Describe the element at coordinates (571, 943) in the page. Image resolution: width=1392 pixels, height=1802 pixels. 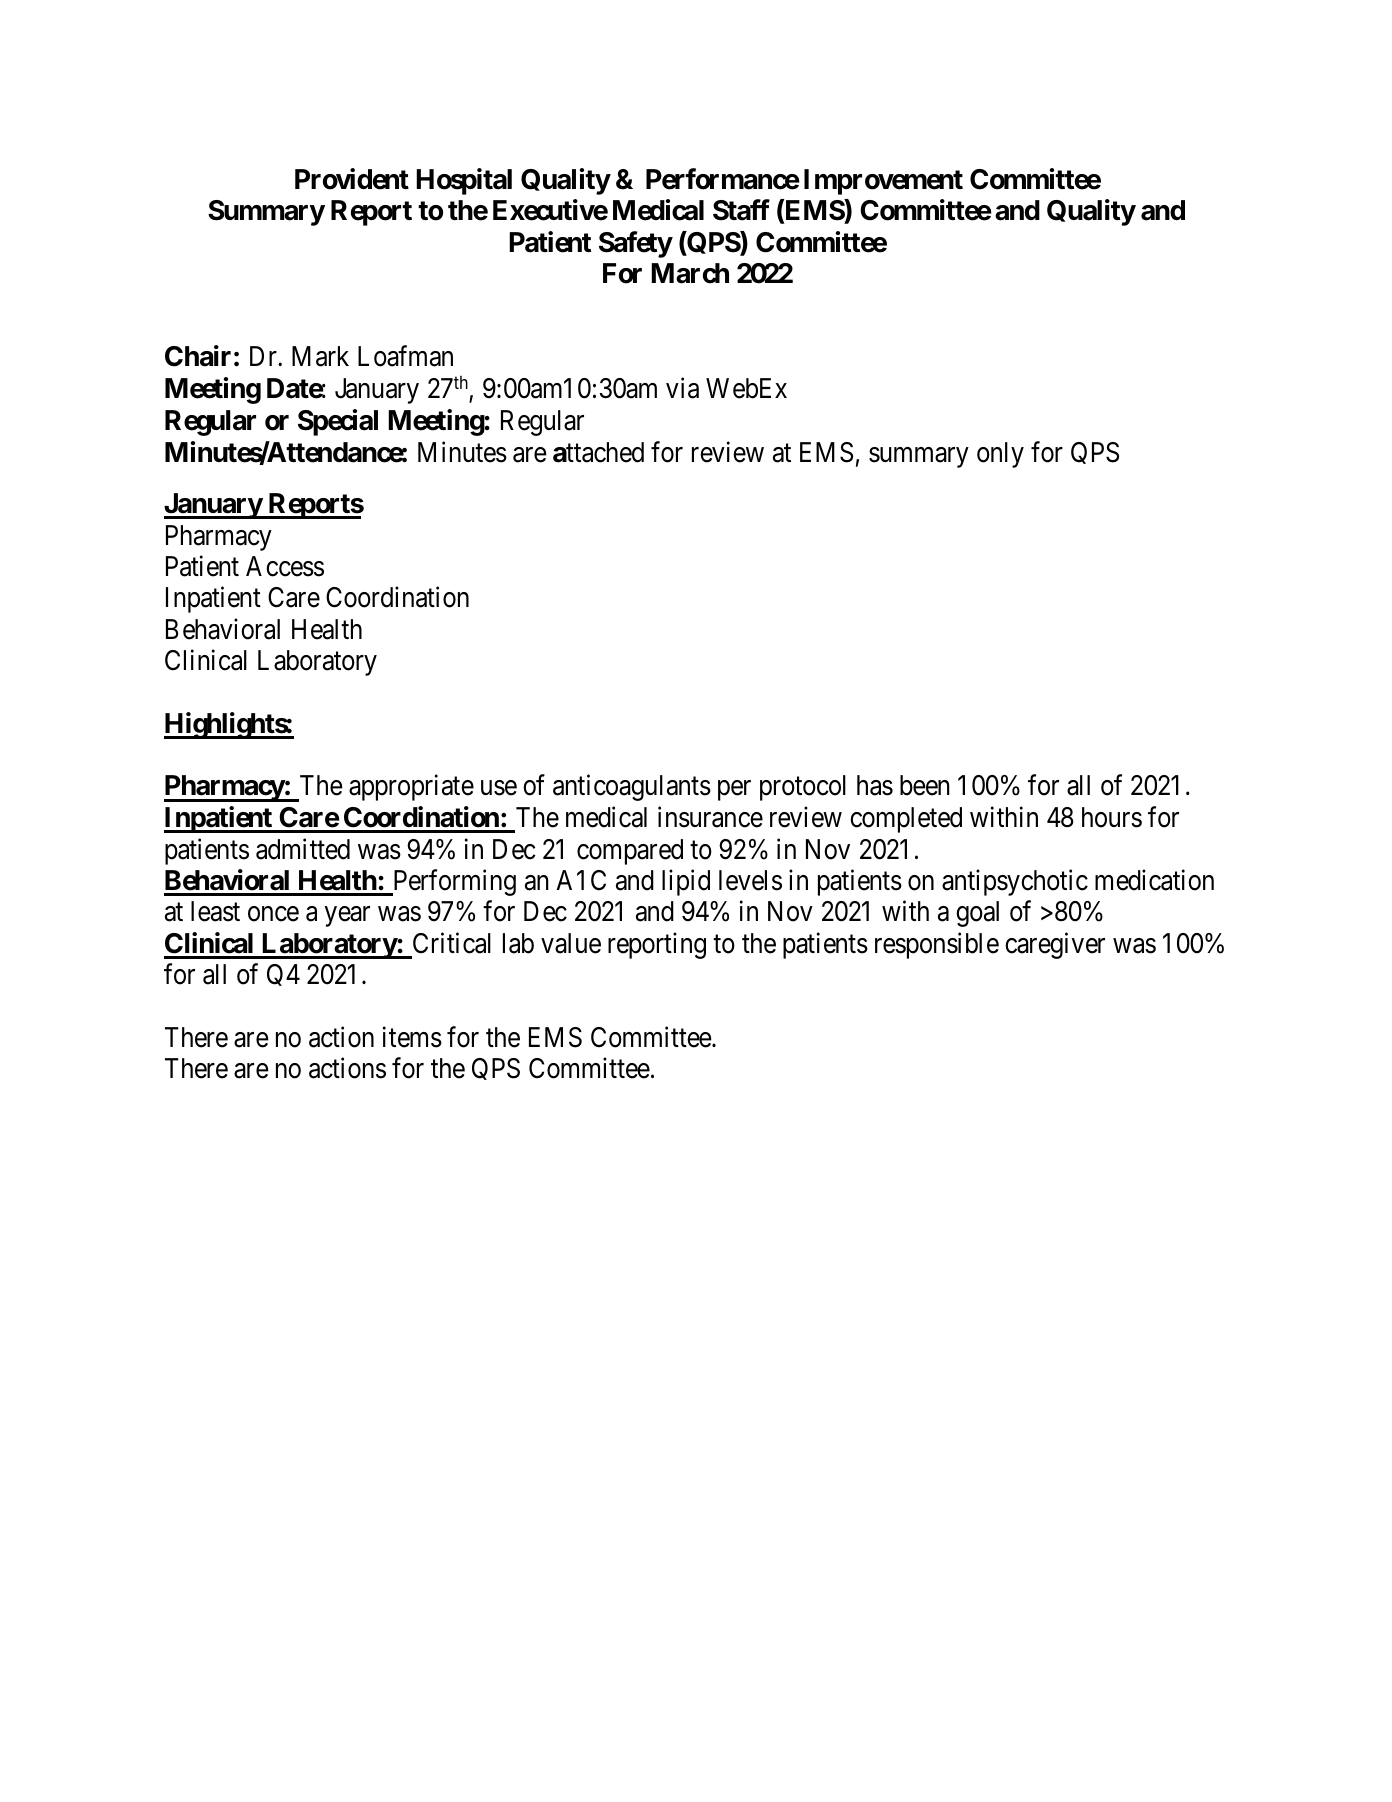
I see `value` at that location.
